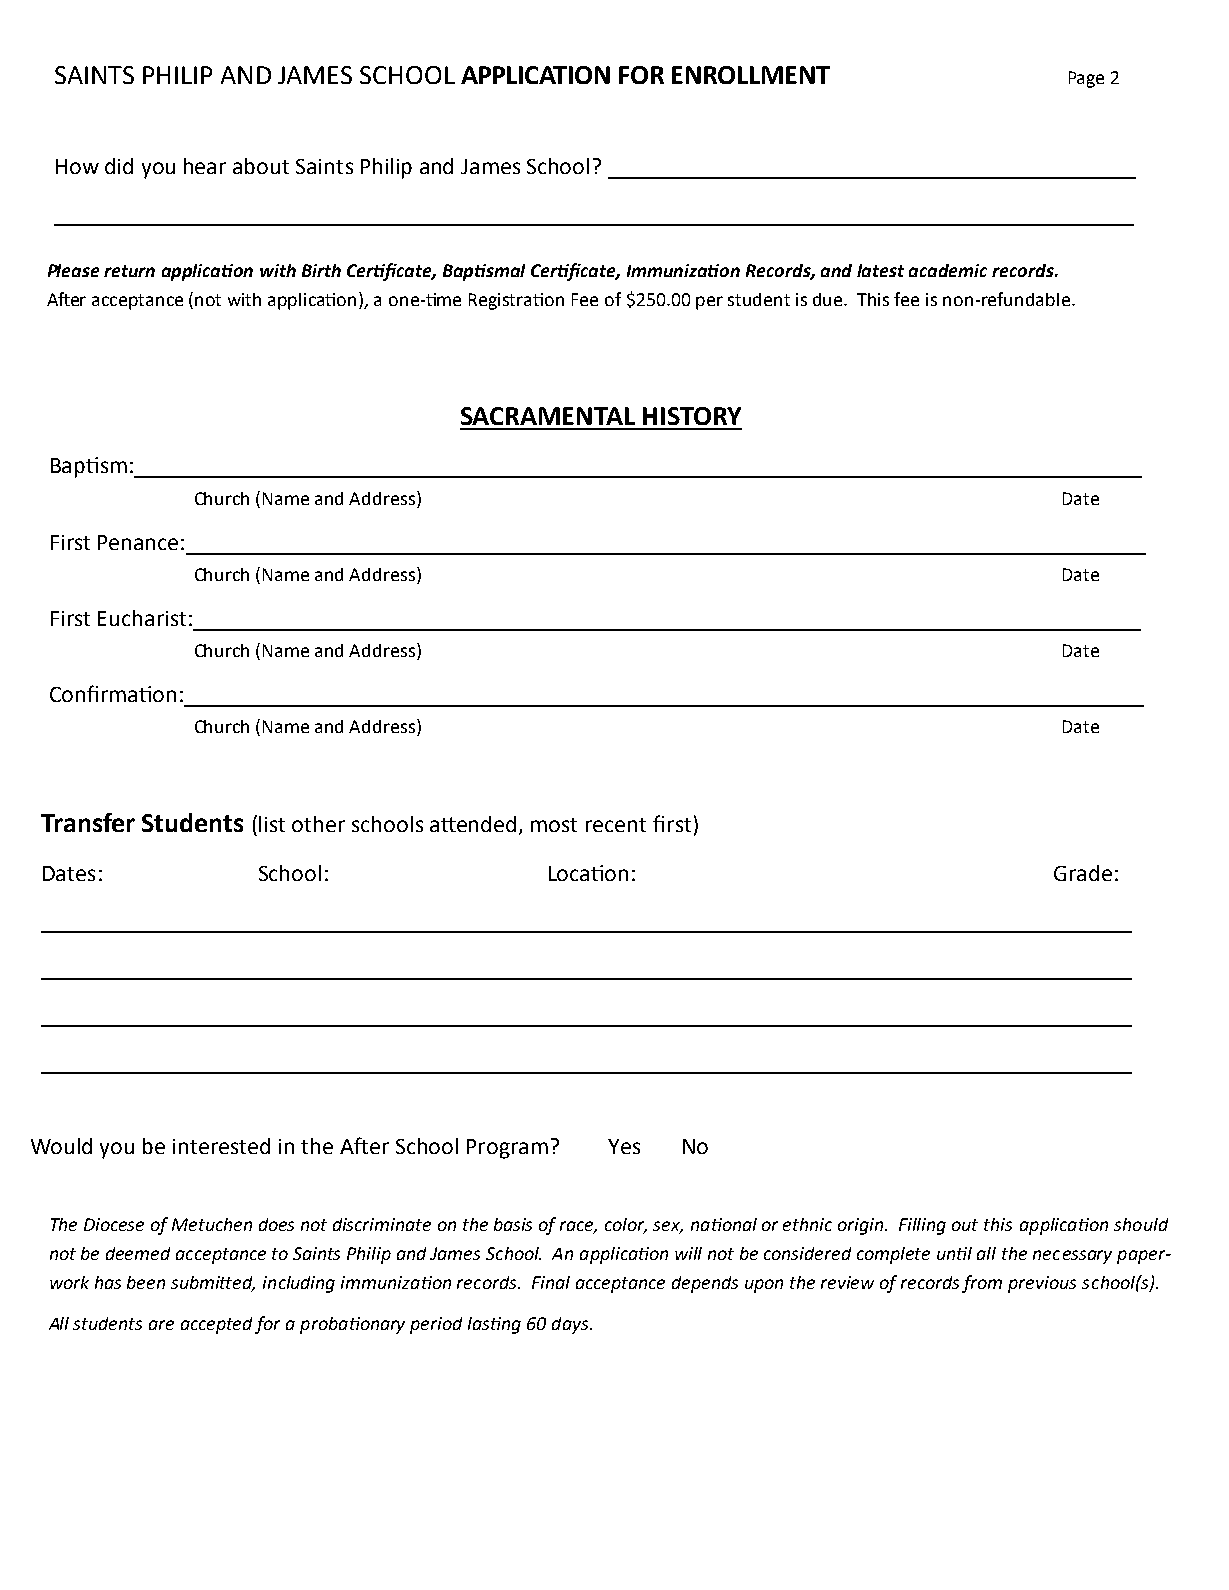  What do you see at coordinates (588, 873) in the image?
I see `Location` at bounding box center [588, 873].
